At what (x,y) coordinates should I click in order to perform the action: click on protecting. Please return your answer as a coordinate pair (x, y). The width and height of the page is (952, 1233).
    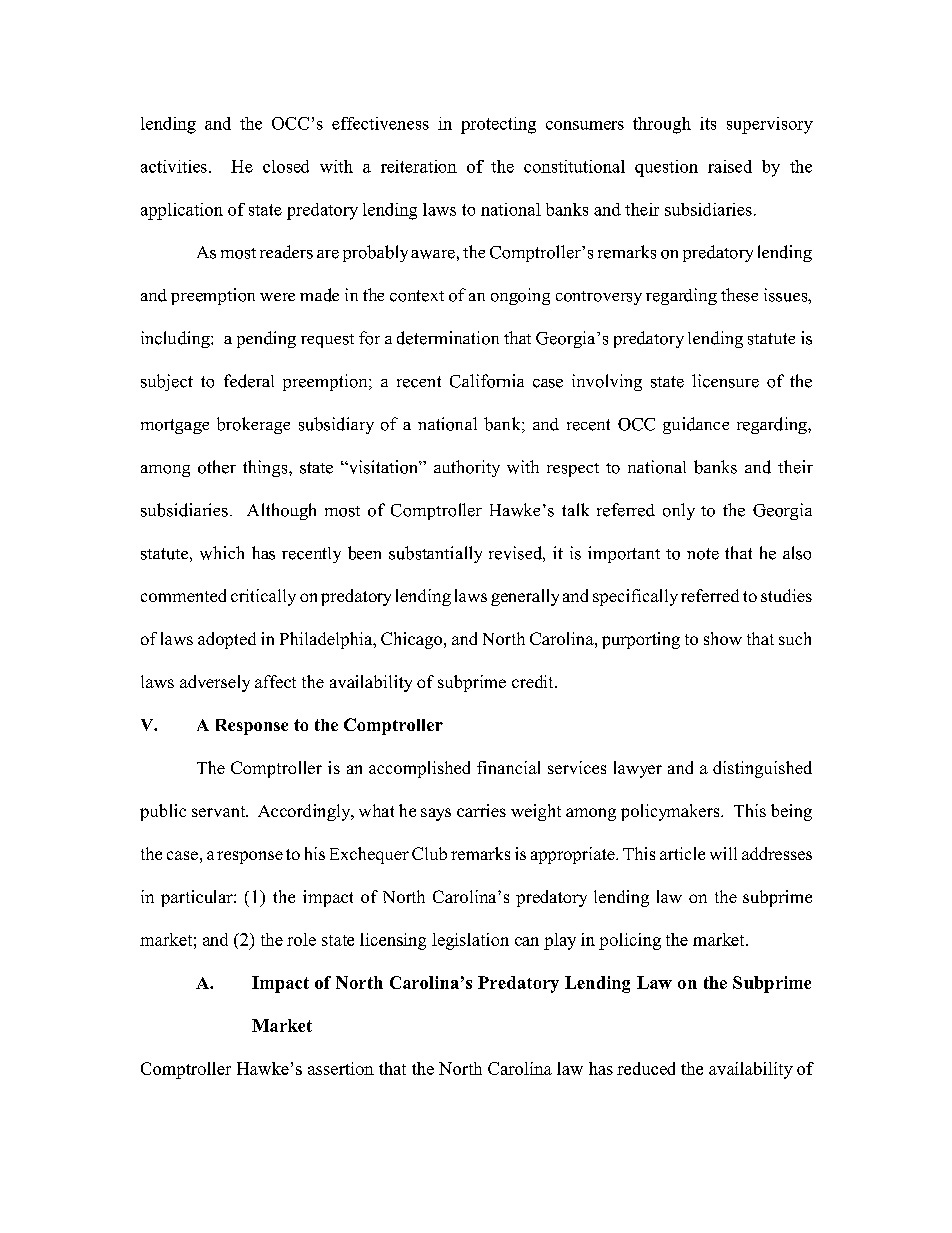
    Looking at the image, I should click on (498, 125).
